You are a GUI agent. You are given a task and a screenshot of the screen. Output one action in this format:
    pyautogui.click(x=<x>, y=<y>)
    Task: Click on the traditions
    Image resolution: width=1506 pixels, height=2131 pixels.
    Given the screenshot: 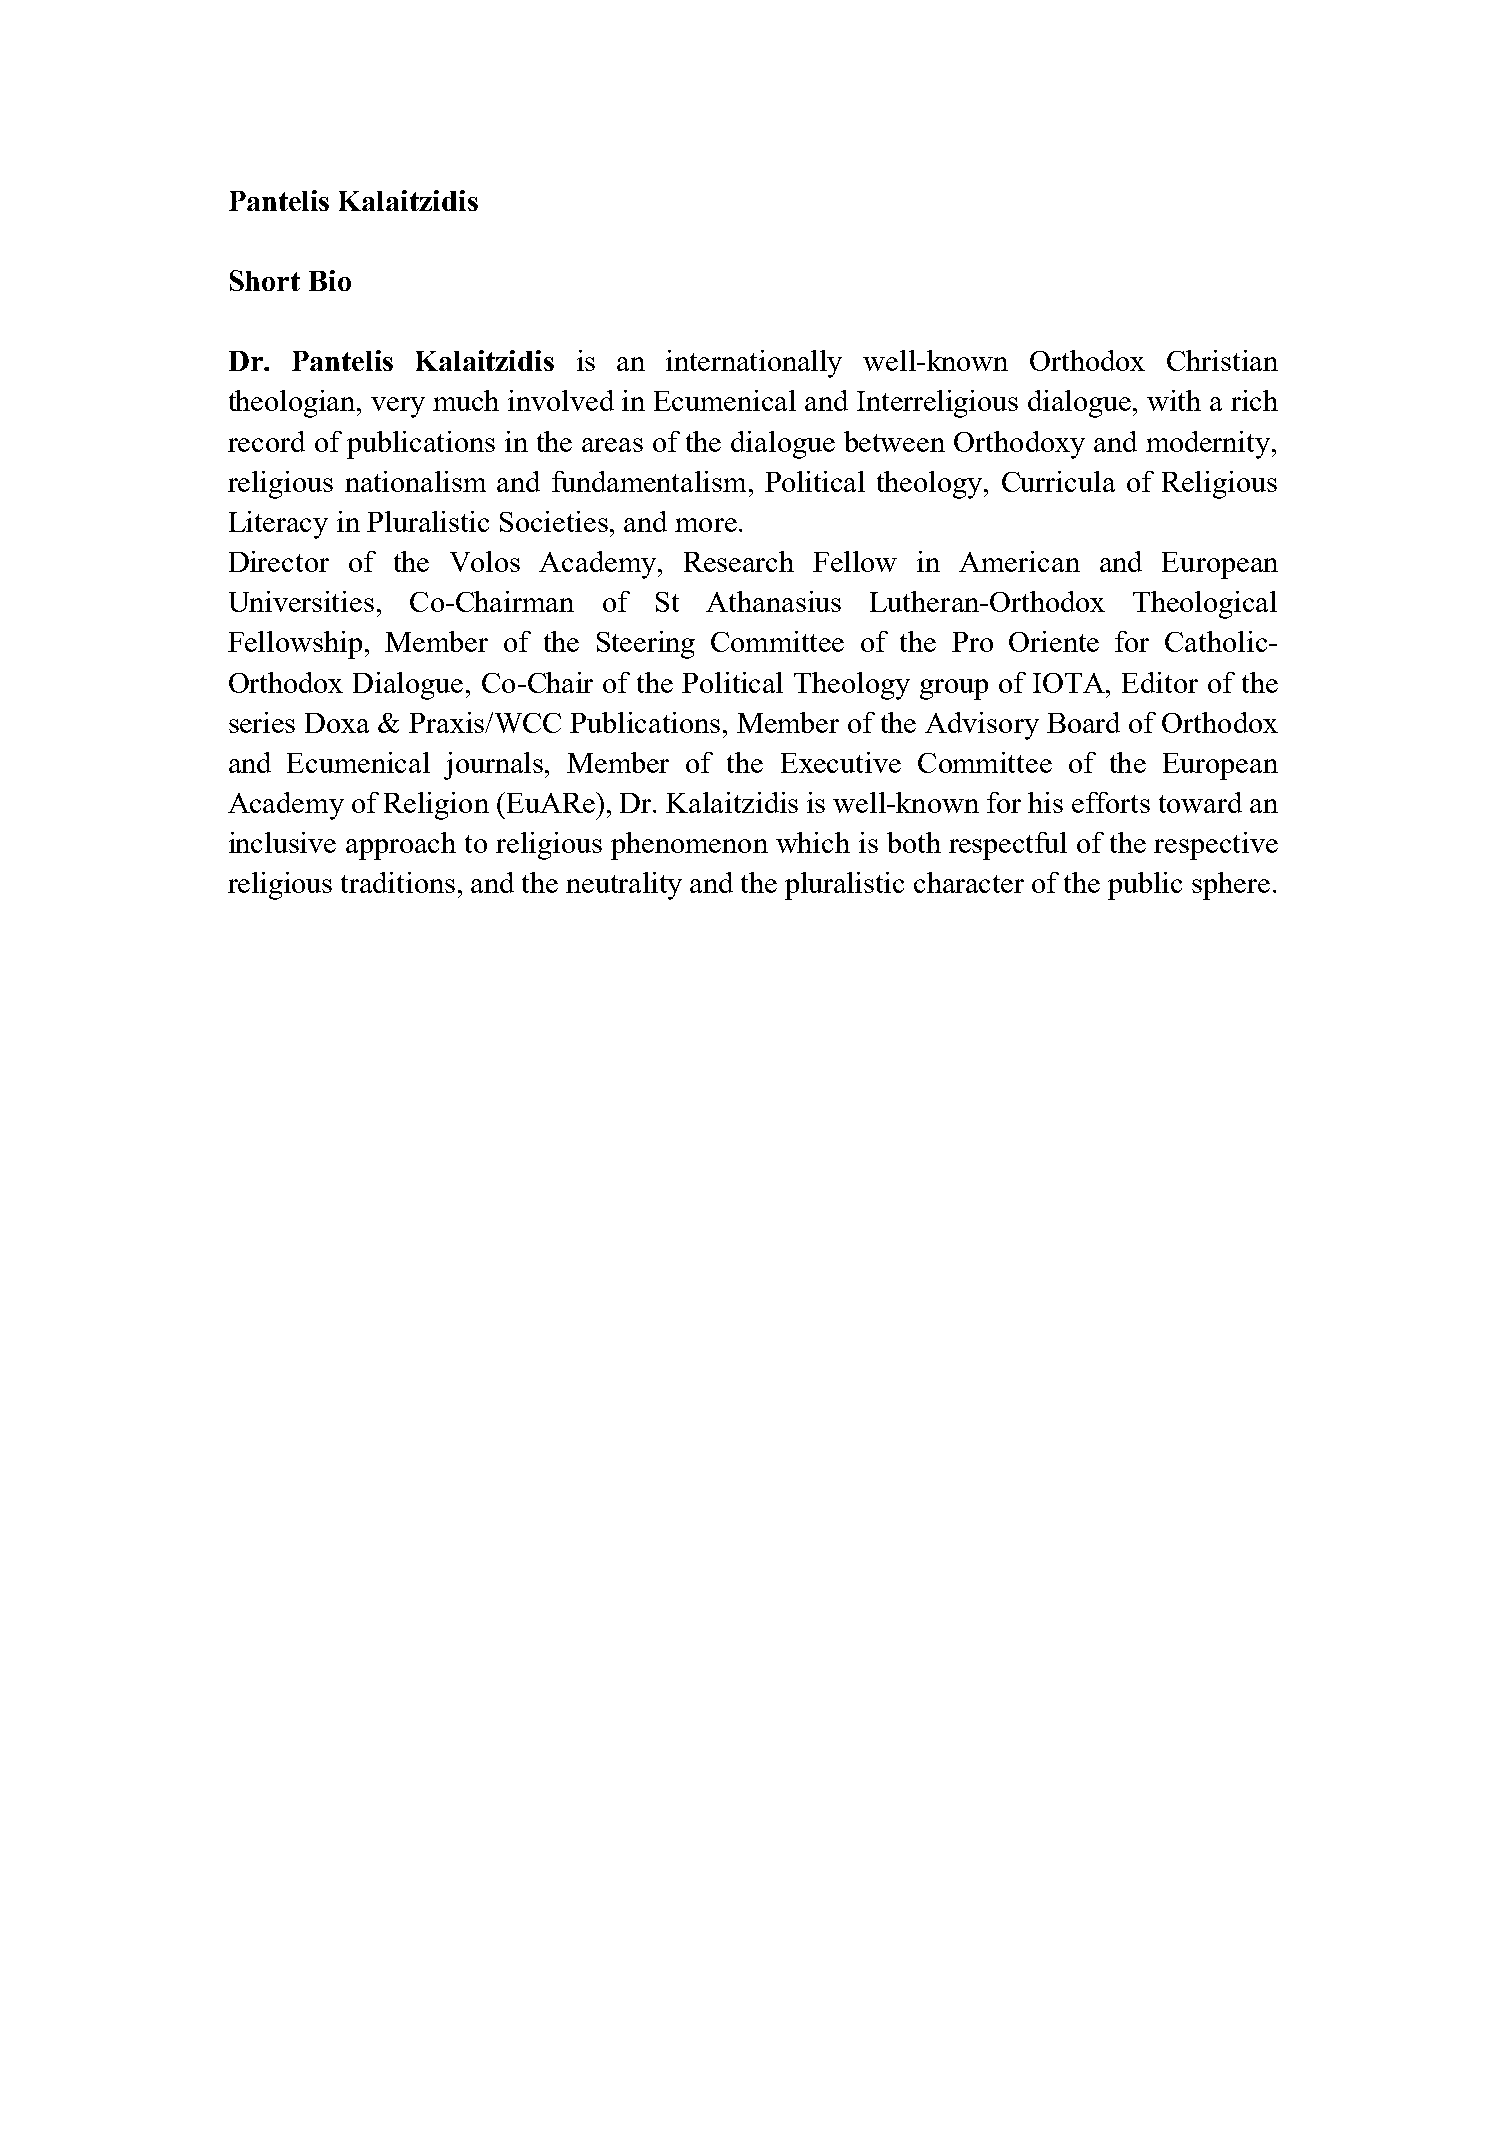 What is the action you would take?
    pyautogui.click(x=398, y=882)
